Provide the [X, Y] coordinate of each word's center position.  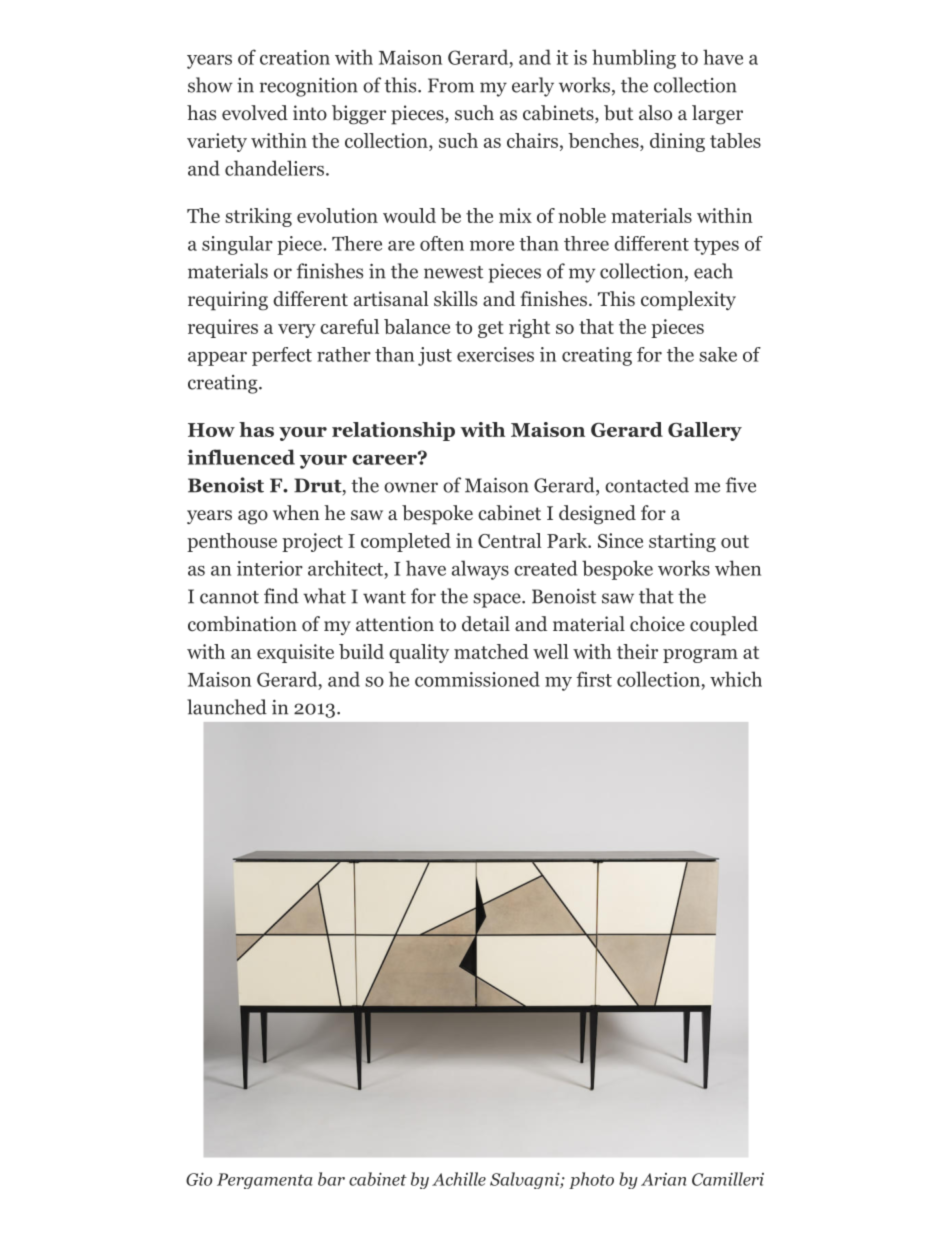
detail [486, 623]
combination [242, 624]
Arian [664, 1179]
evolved [255, 113]
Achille [459, 1179]
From [451, 85]
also [655, 113]
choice [657, 624]
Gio [199, 1179]
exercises [495, 354]
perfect [282, 356]
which [736, 679]
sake [718, 354]
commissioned [477, 679]
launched [227, 707]
